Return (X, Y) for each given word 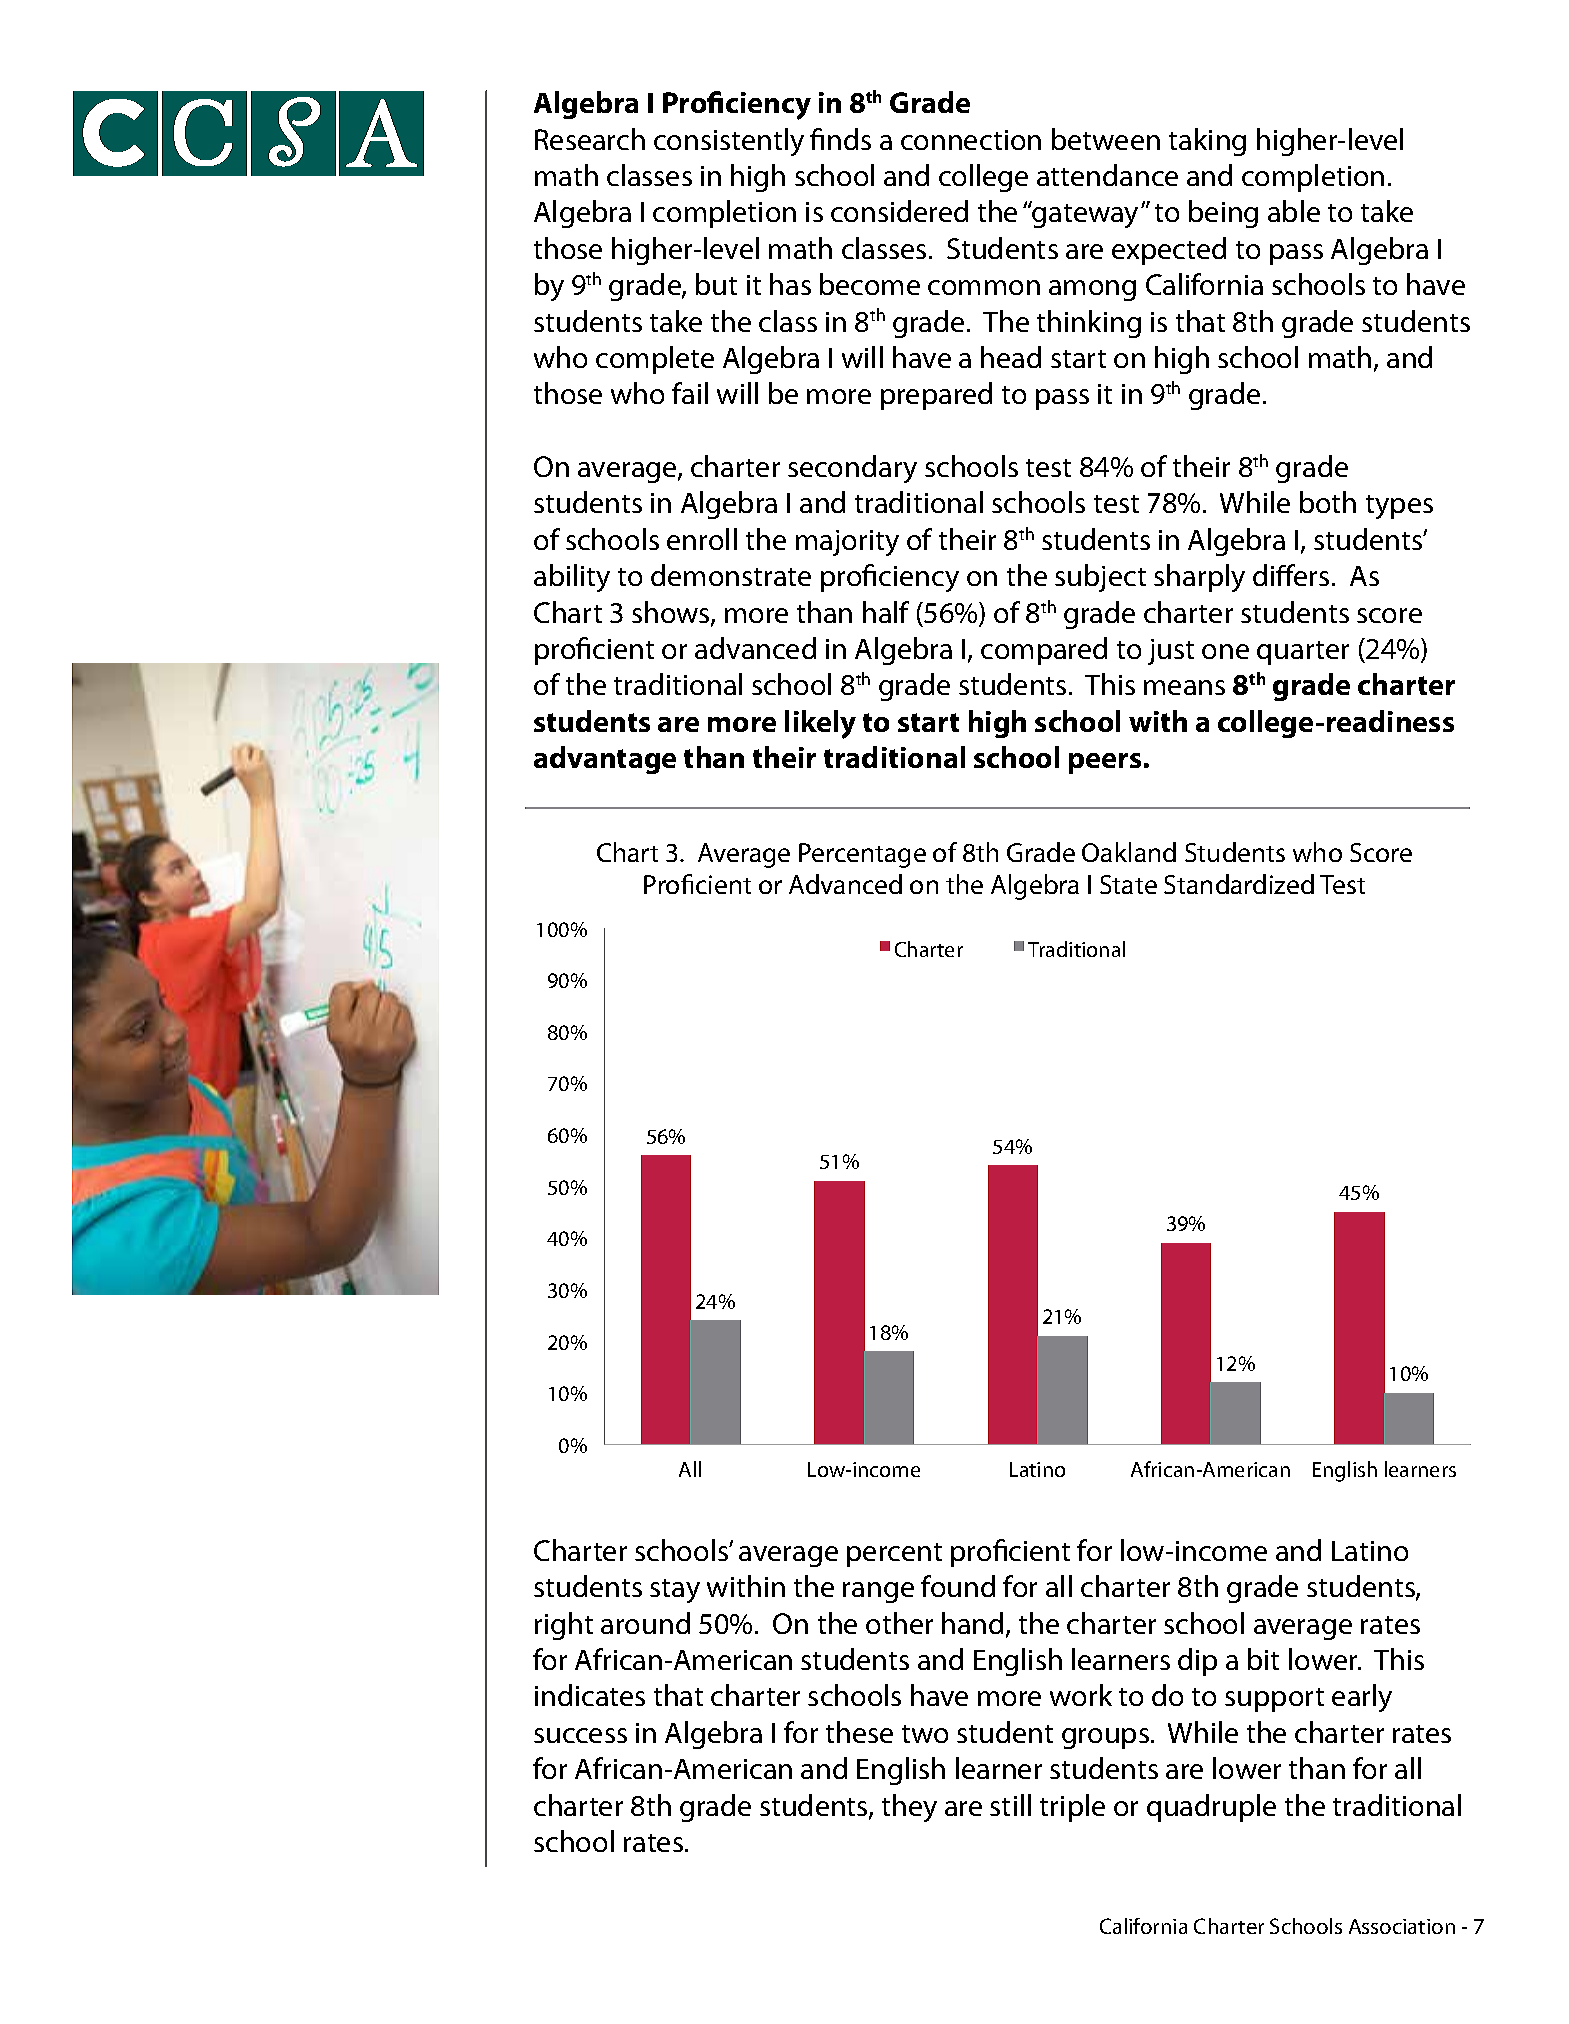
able (1294, 211)
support (1274, 1700)
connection (971, 140)
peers (1105, 763)
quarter (1303, 653)
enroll (702, 539)
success (580, 1735)
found (958, 1586)
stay (675, 1591)
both (1328, 502)
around (645, 1623)
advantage (605, 760)
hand (972, 1623)
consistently (729, 142)
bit (1263, 1659)
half (886, 612)
